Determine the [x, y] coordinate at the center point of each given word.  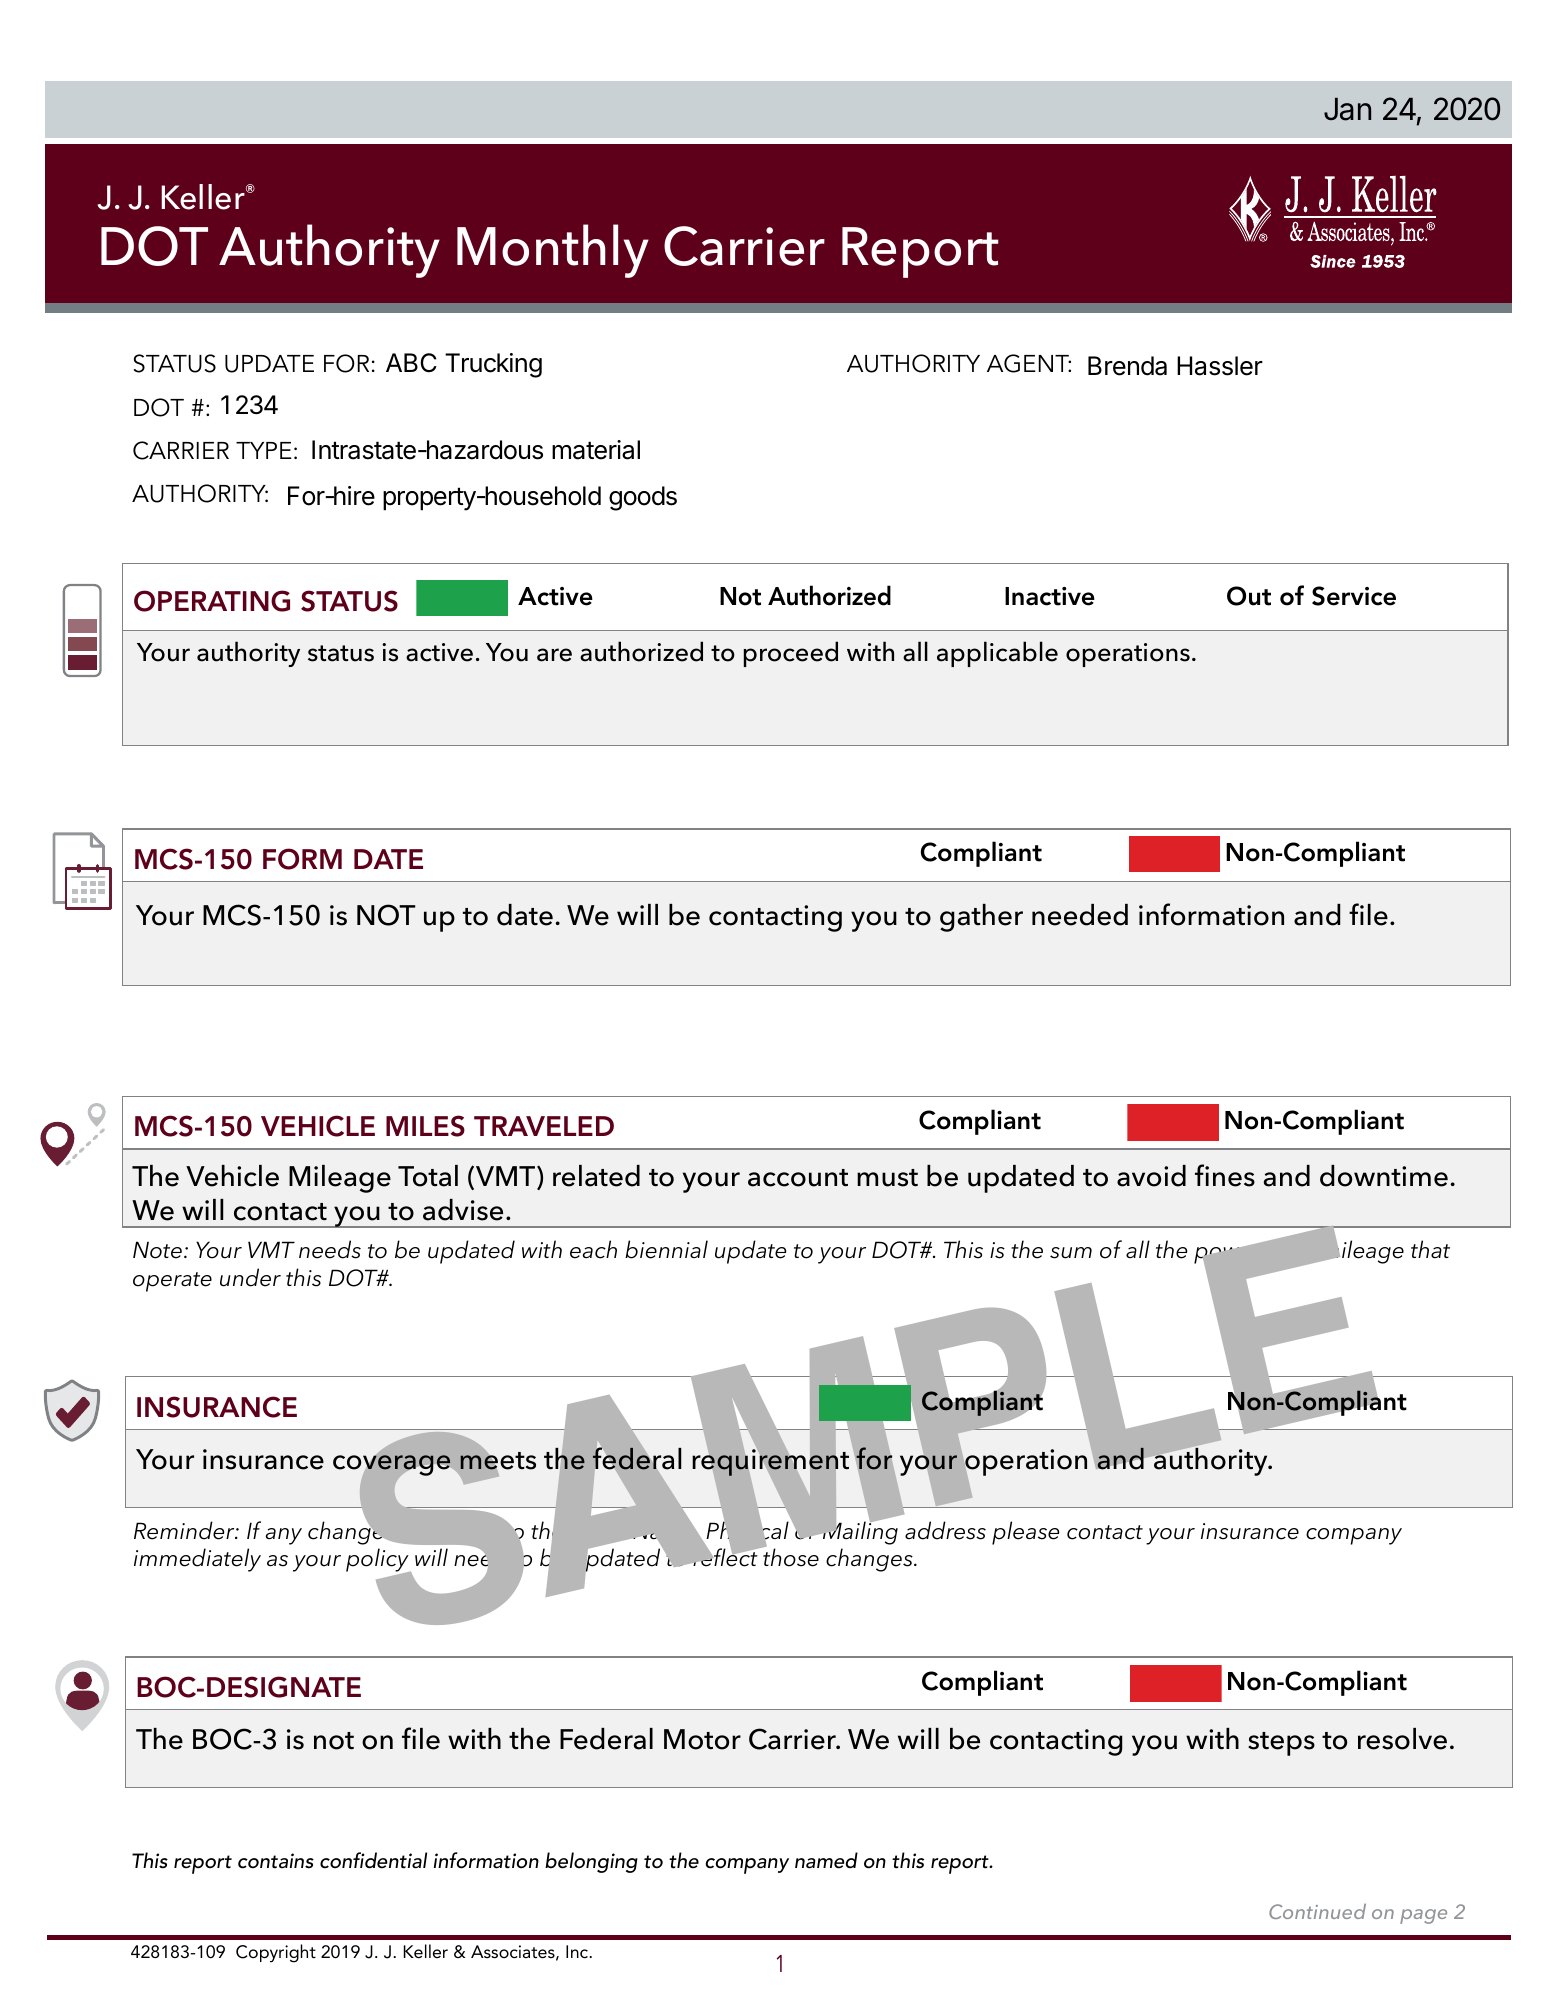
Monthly [553, 251]
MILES [425, 1126]
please [1025, 1533]
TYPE [264, 450]
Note [157, 1250]
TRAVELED [544, 1126]
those [790, 1557]
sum [1071, 1253]
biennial [666, 1249]
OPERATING [212, 601]
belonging [591, 1862]
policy [378, 1561]
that [1430, 1249]
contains [276, 1861]
